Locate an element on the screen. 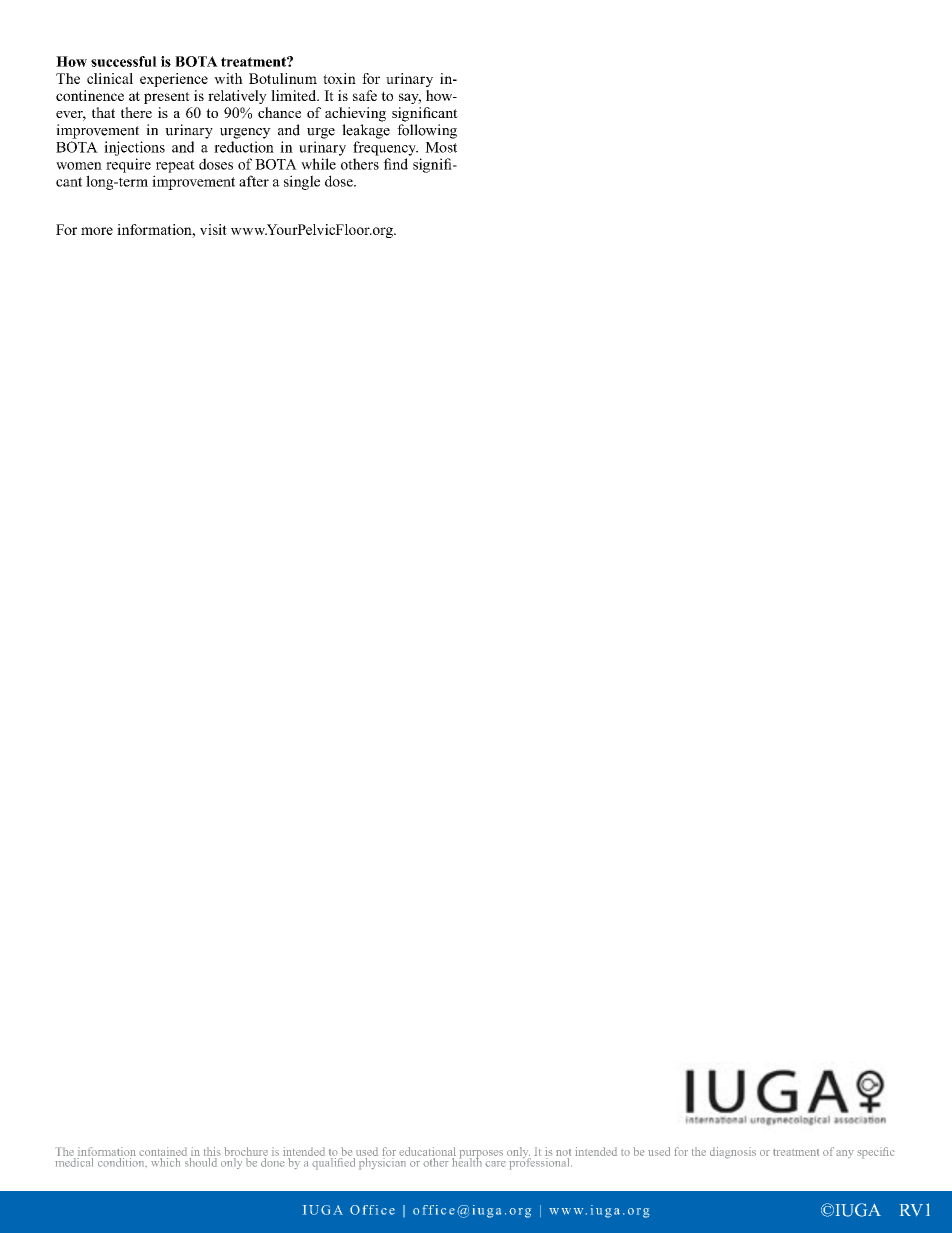  contained is located at coordinates (163, 1151).
